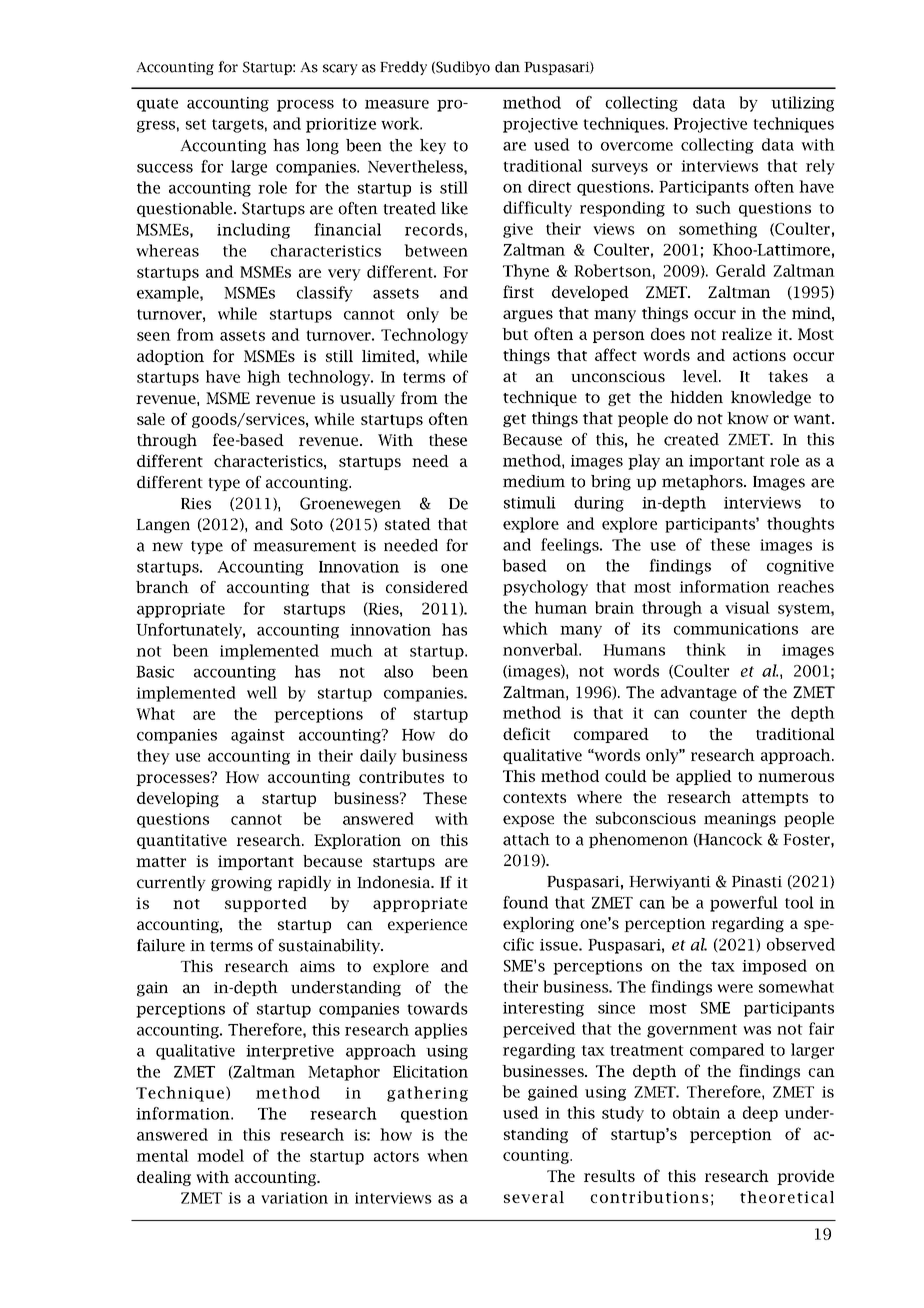 Image resolution: width=924 pixels, height=1308 pixels. I want to click on utilizing, so click(802, 104).
